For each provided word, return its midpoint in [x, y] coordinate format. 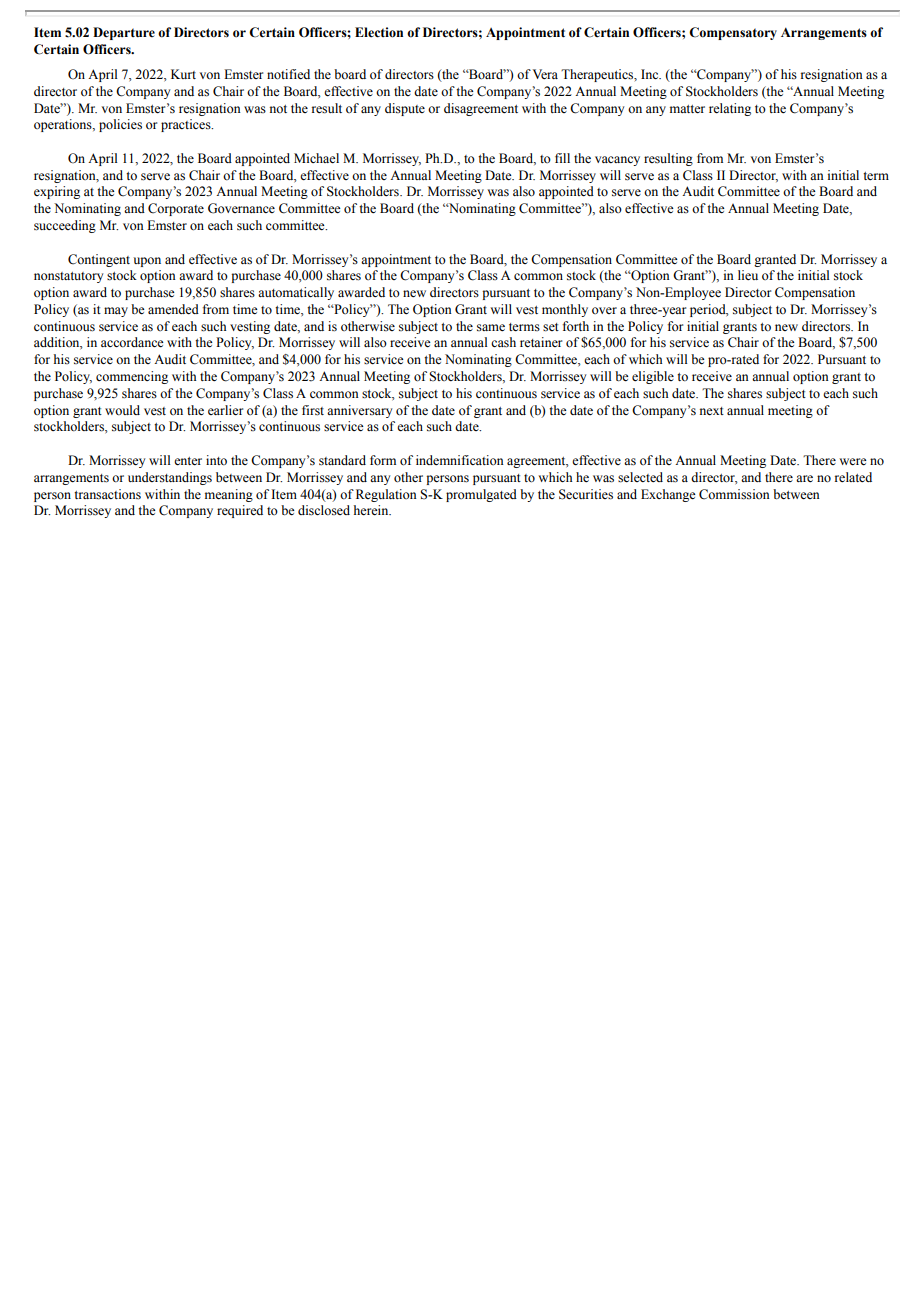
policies [120, 125]
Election [379, 32]
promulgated [481, 495]
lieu [748, 275]
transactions [107, 494]
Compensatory [733, 33]
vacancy [617, 161]
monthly [565, 310]
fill [562, 158]
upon [147, 262]
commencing [132, 377]
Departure [124, 33]
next [712, 411]
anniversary [359, 411]
